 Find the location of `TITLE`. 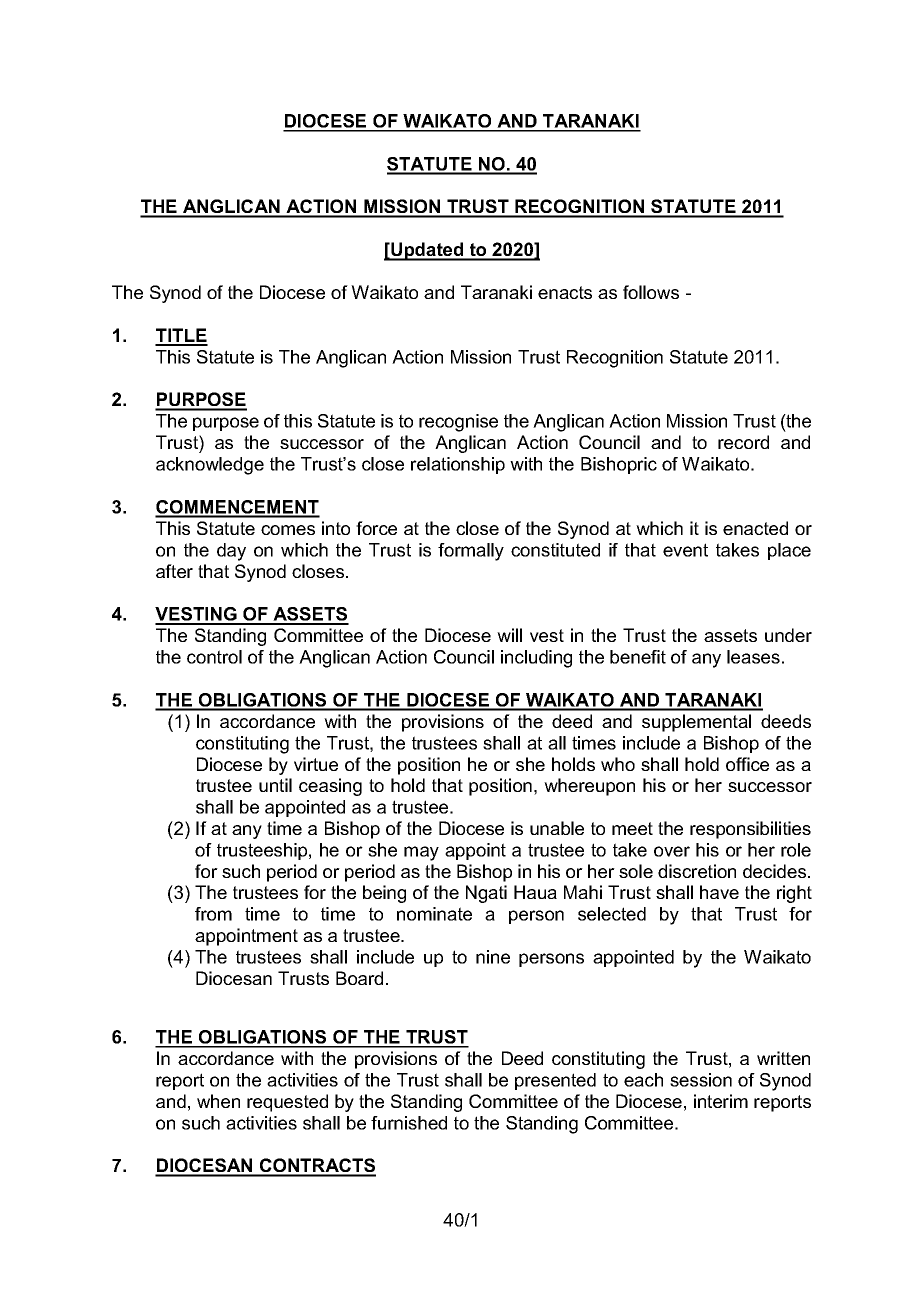

TITLE is located at coordinates (181, 336).
